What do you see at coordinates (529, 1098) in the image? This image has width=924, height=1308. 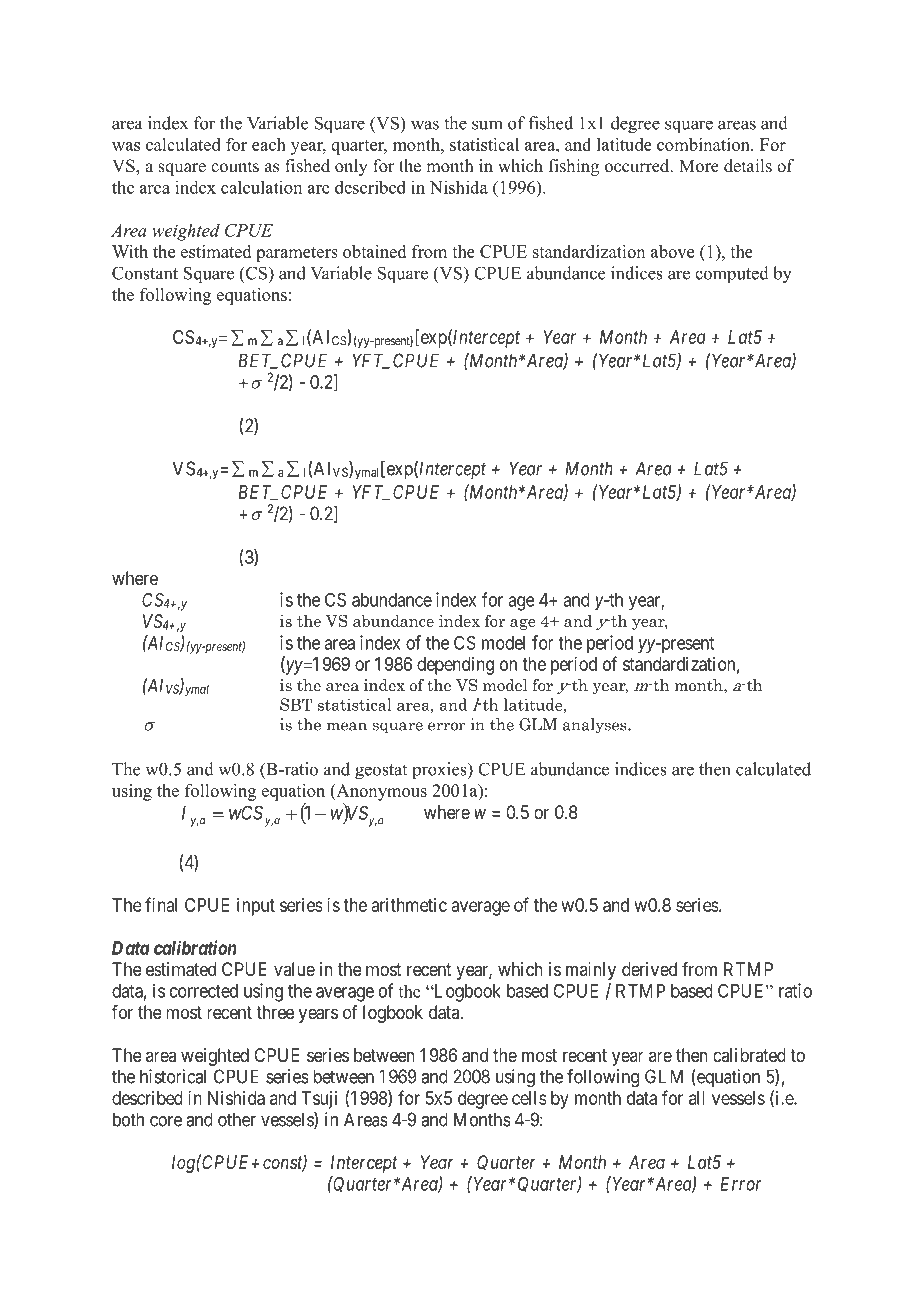 I see `cells` at bounding box center [529, 1098].
